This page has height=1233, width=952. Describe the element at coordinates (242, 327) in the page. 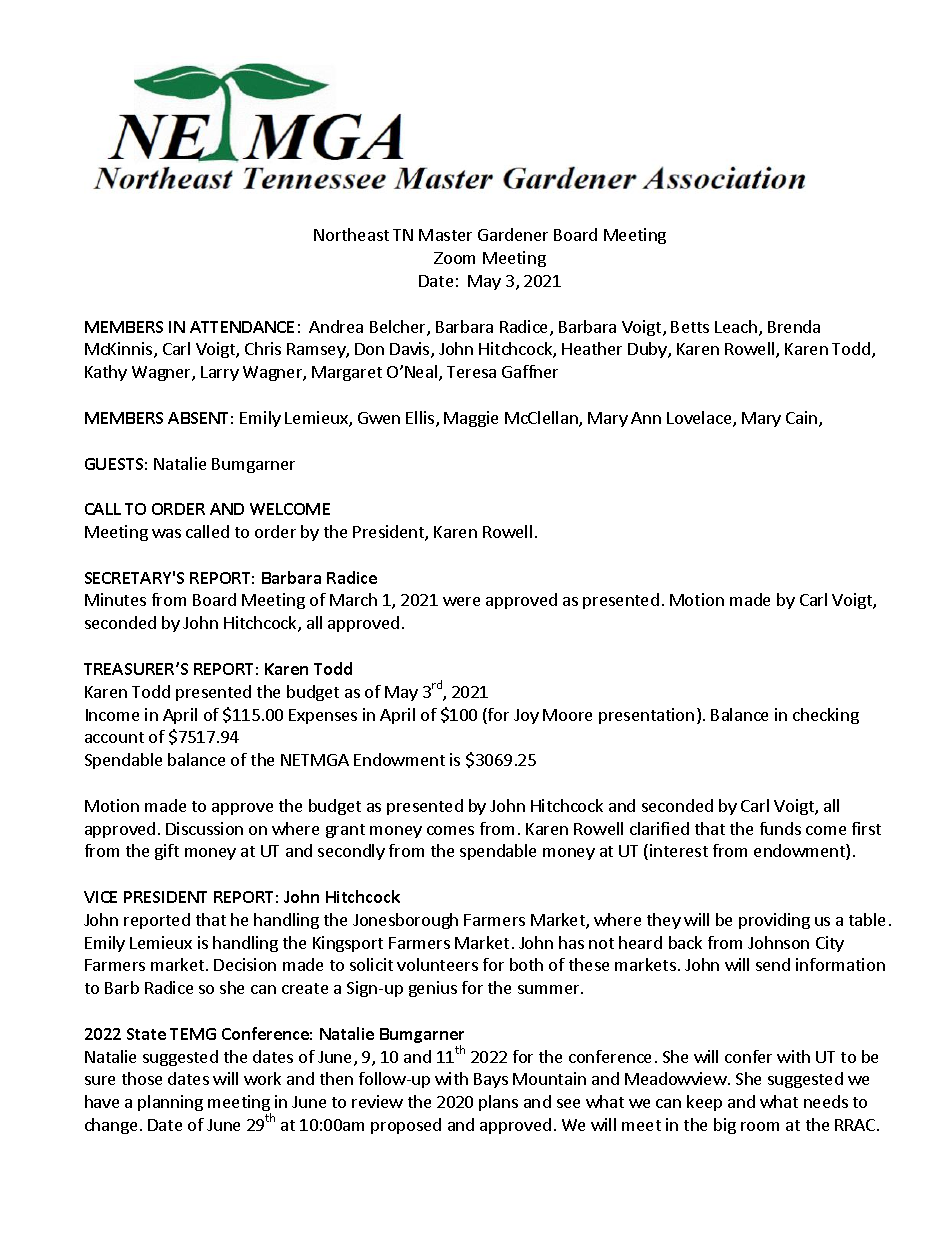

I see `ATTENDANCE` at that location.
